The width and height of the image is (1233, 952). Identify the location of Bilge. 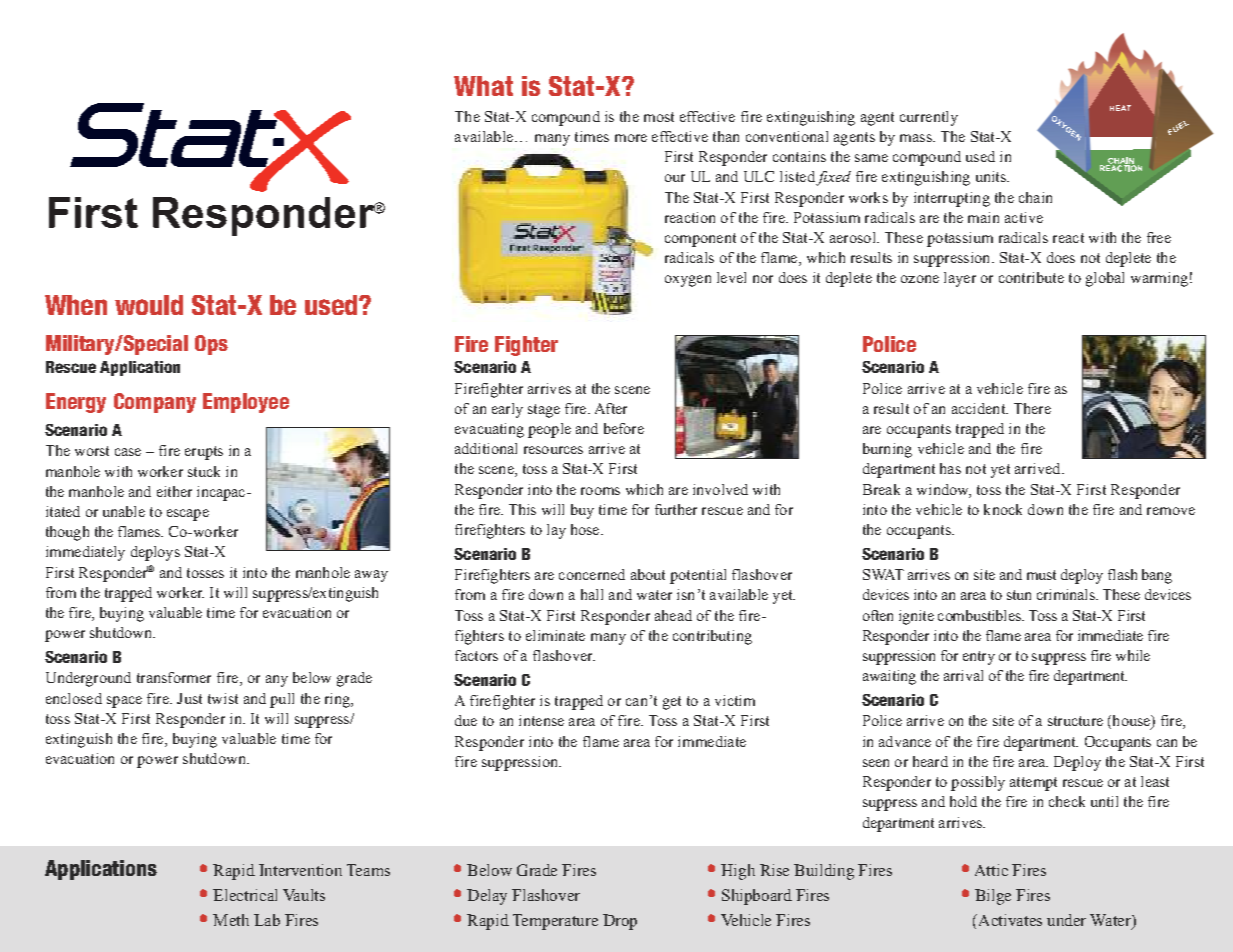
(993, 897).
